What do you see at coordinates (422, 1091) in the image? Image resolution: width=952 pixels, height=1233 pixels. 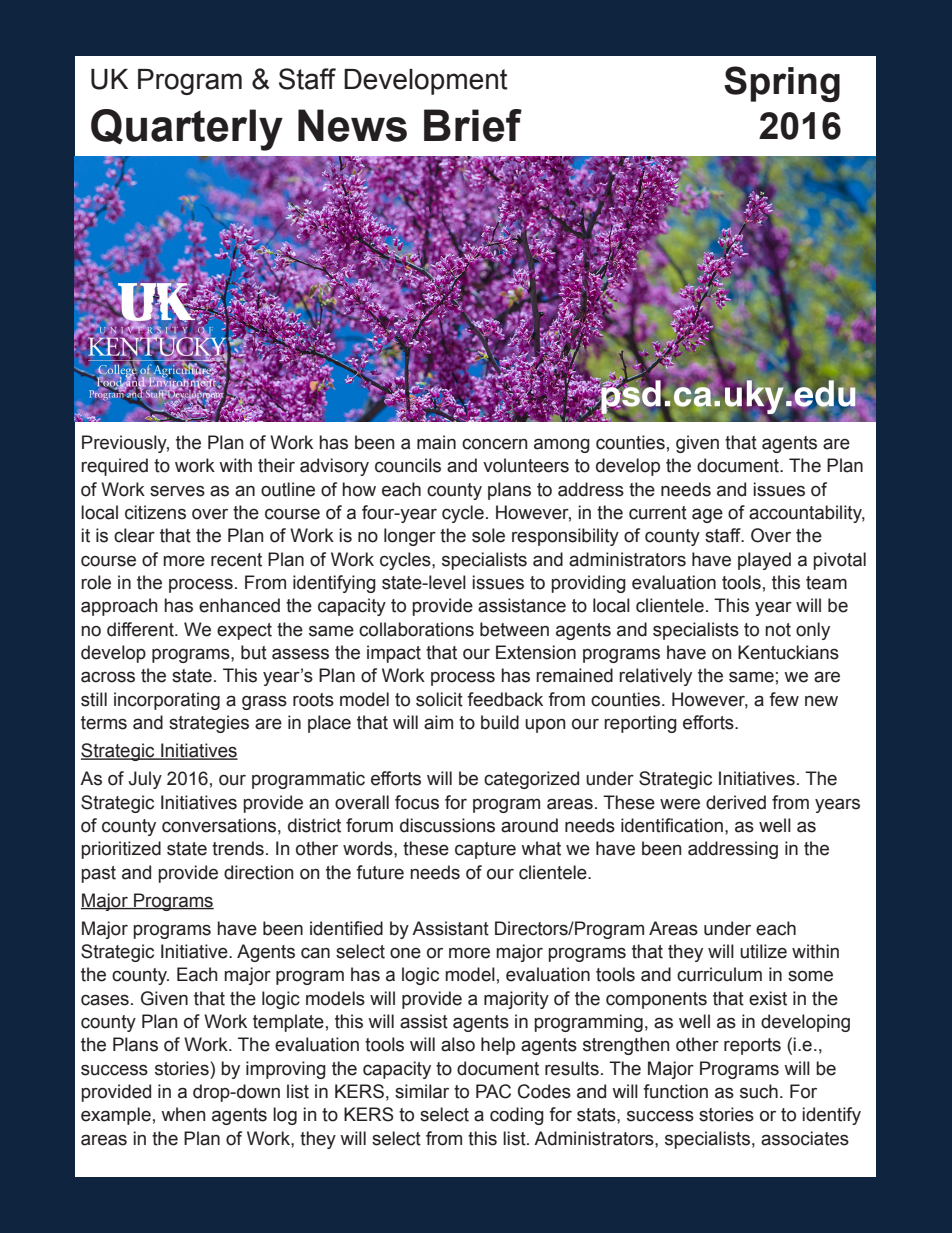 I see `similar` at bounding box center [422, 1091].
